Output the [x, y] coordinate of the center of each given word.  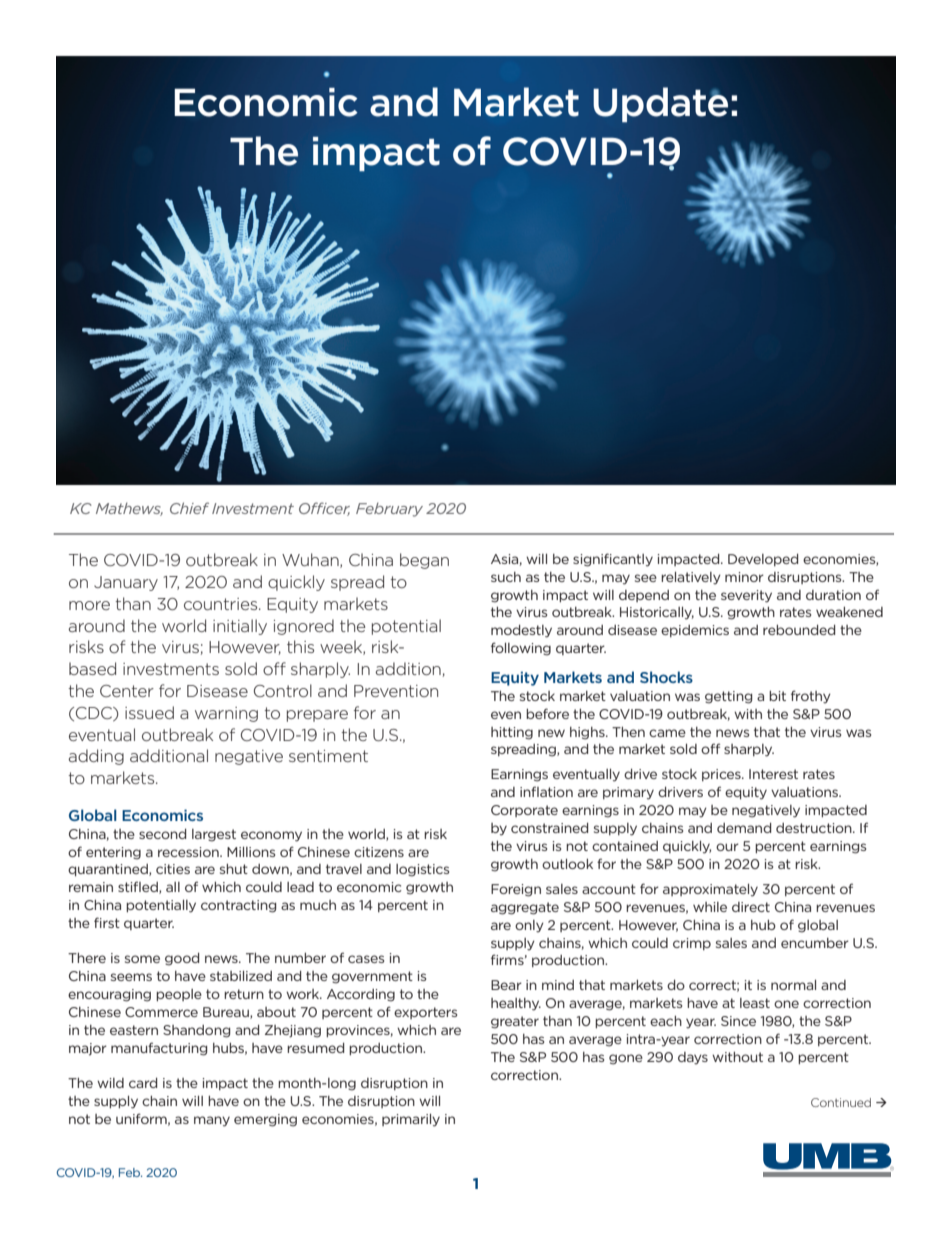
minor [744, 577]
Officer [324, 509]
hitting [512, 733]
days [693, 1058]
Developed [763, 560]
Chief [189, 508]
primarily [411, 1120]
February [389, 510]
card [143, 1083]
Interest [773, 774]
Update [660, 105]
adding [96, 757]
